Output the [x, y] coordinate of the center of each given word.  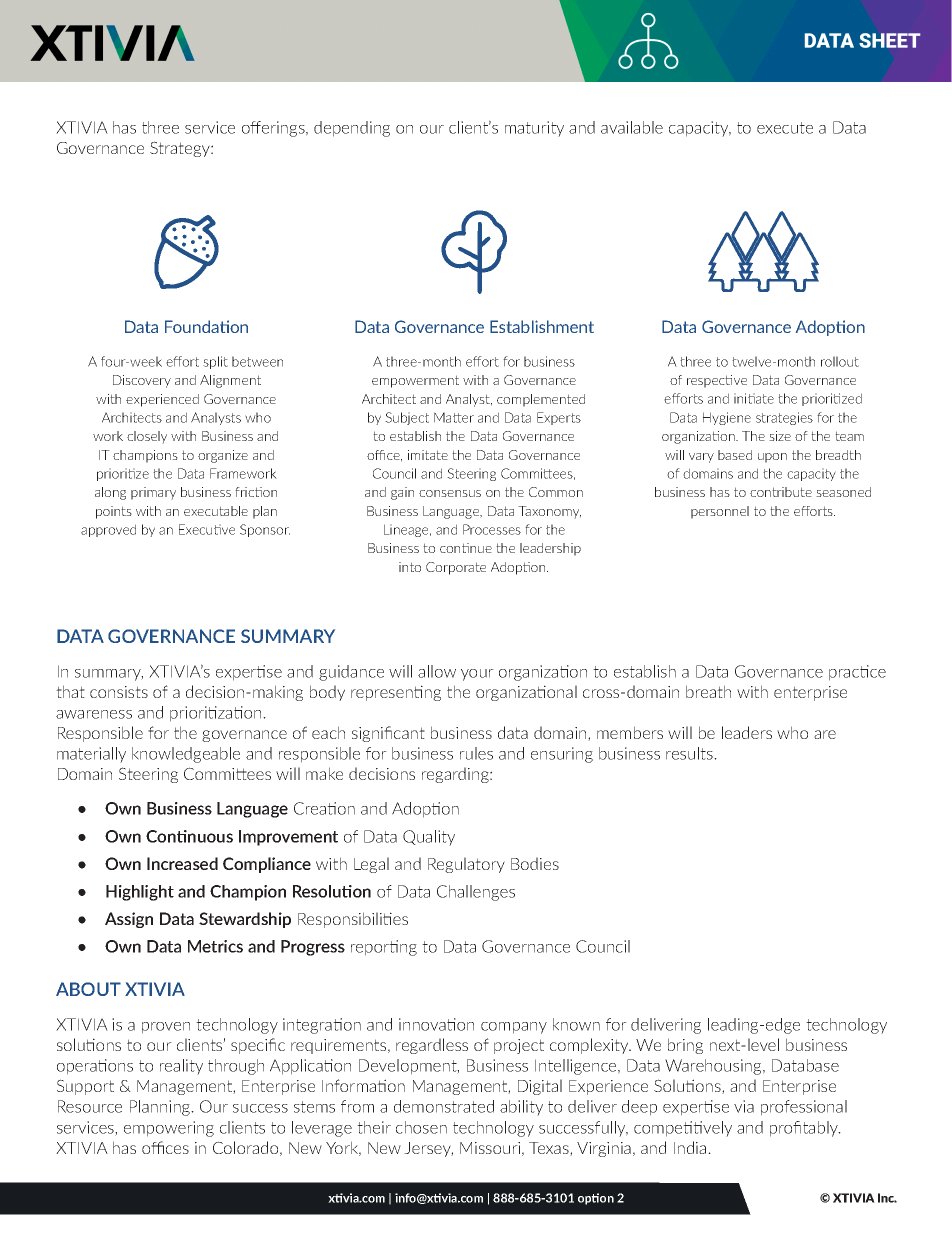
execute [785, 128]
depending [352, 129]
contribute [781, 492]
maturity [534, 129]
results [690, 753]
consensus [450, 493]
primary [153, 493]
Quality [429, 838]
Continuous [189, 836]
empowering [169, 1129]
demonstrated [444, 1106]
